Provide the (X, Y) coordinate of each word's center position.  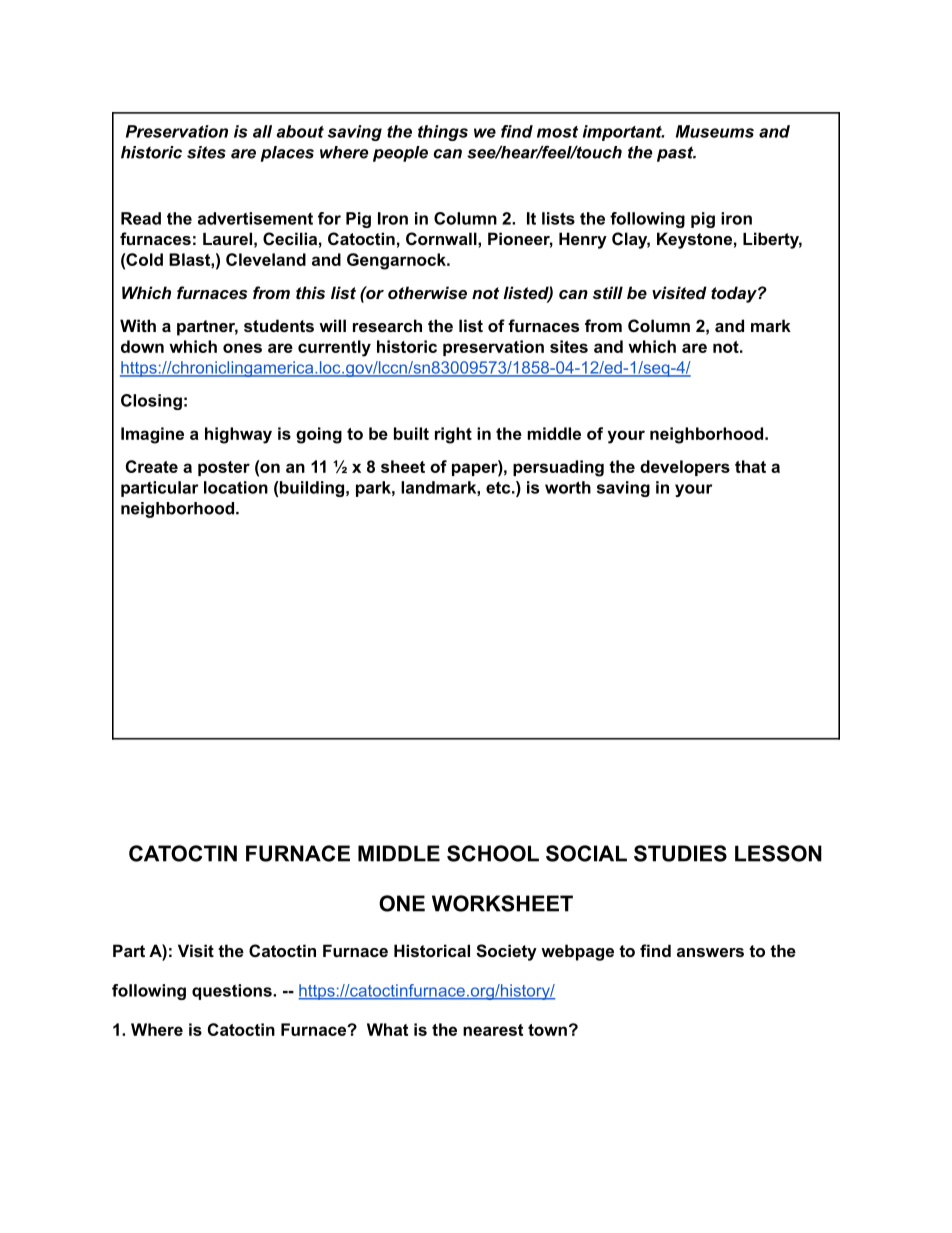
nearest (493, 1030)
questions (233, 992)
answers (710, 952)
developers (685, 468)
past (676, 154)
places (287, 154)
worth (568, 487)
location (236, 487)
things (443, 133)
